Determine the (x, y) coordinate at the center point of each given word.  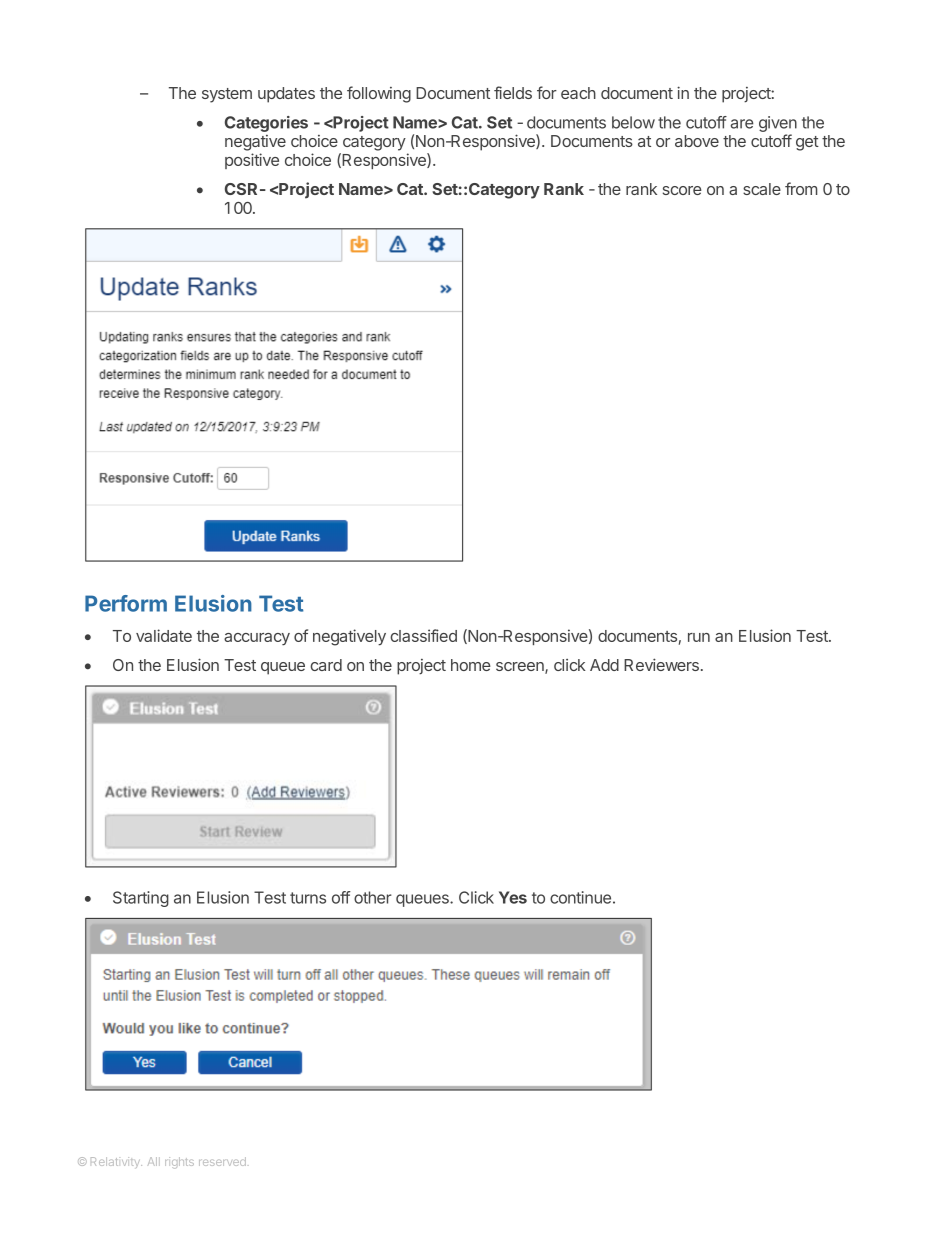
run (699, 637)
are (742, 124)
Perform (126, 603)
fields (513, 92)
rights (179, 1163)
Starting (141, 899)
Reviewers (661, 664)
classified (423, 635)
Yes (513, 897)
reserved (222, 1161)
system (227, 95)
